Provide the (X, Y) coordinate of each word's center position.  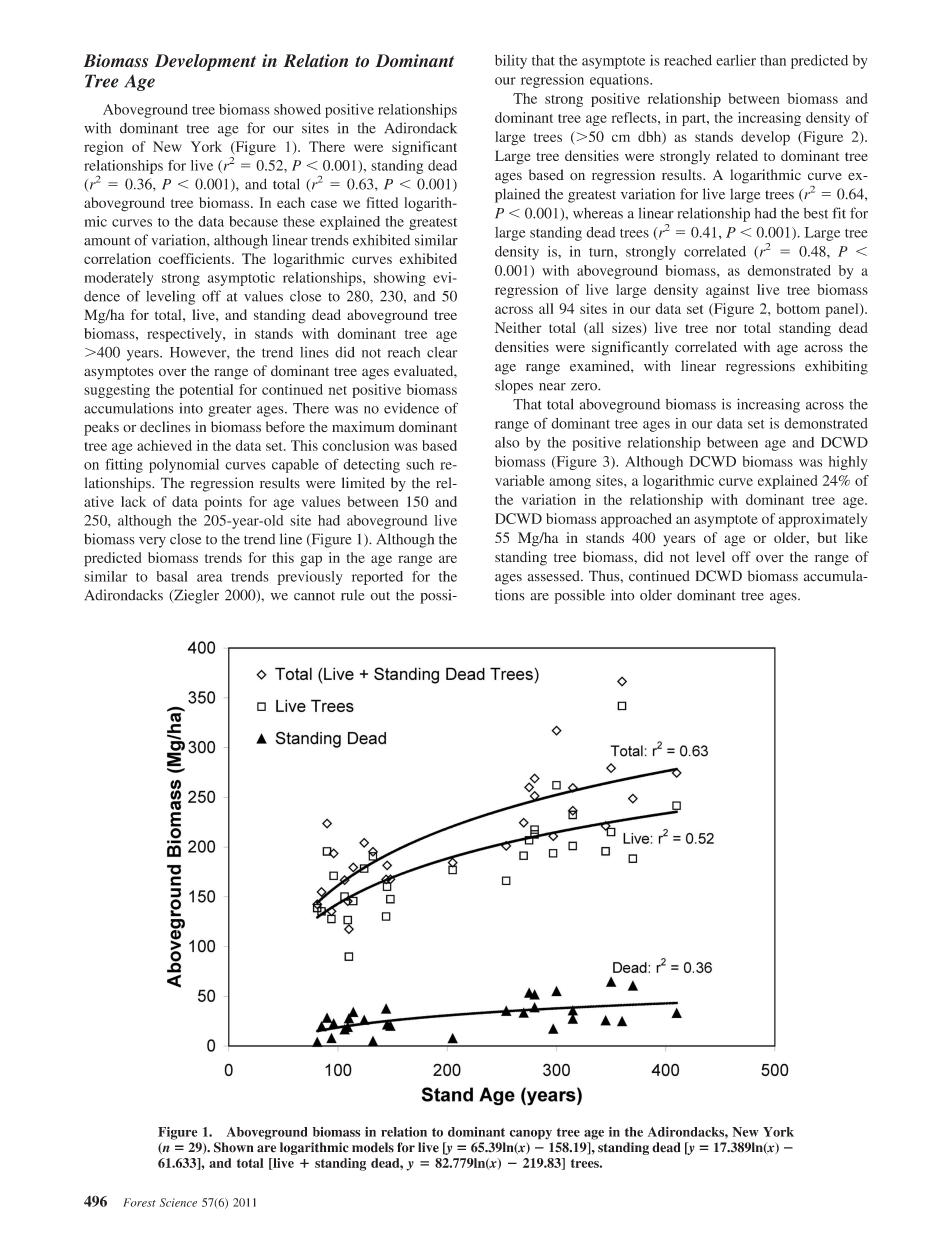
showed (297, 109)
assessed (554, 576)
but (827, 537)
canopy (530, 1135)
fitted (382, 202)
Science (178, 1202)
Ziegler (195, 596)
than (773, 60)
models (373, 1147)
